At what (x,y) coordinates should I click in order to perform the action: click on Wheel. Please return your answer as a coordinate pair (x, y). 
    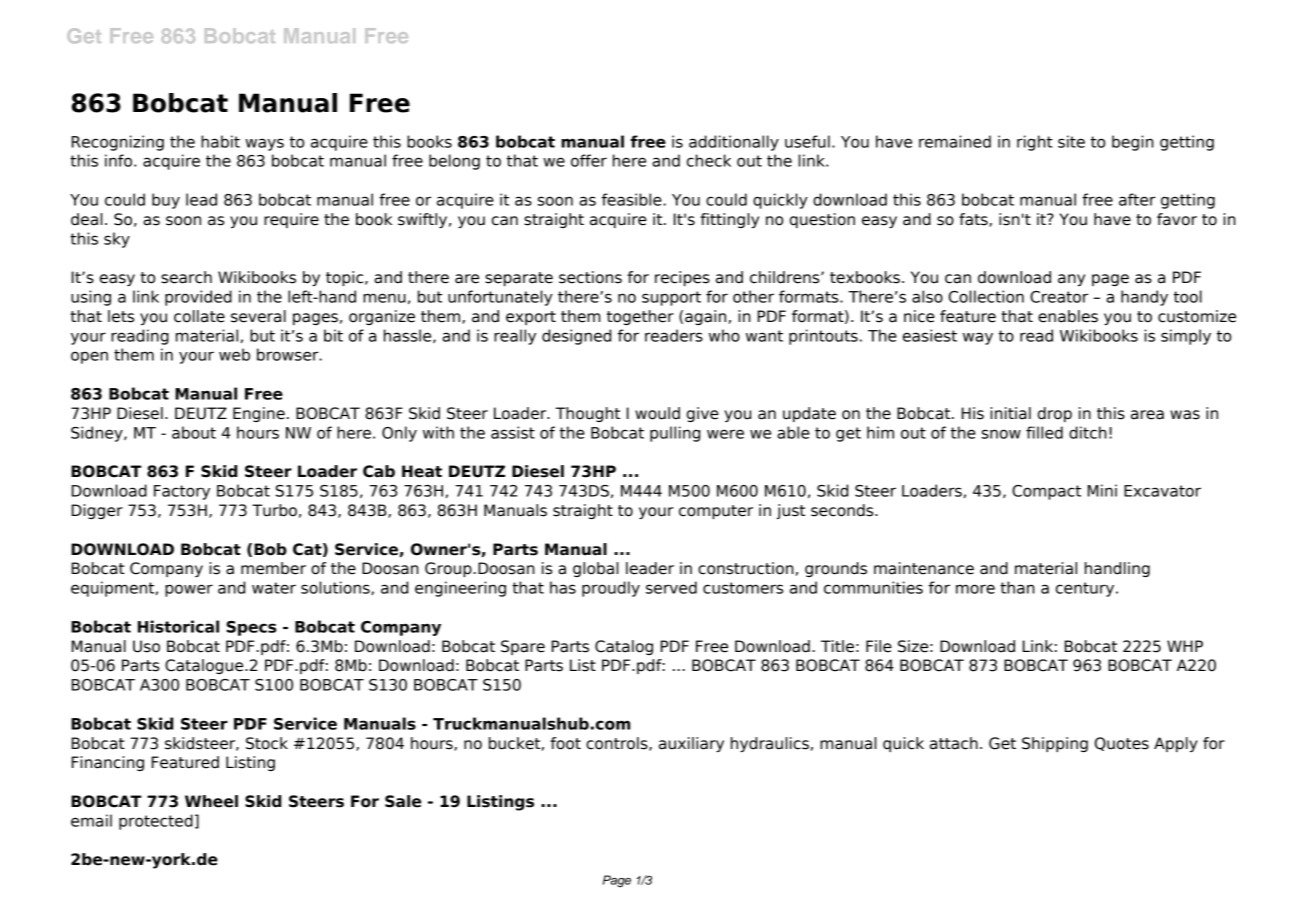
    Looking at the image, I should click on (211, 801).
